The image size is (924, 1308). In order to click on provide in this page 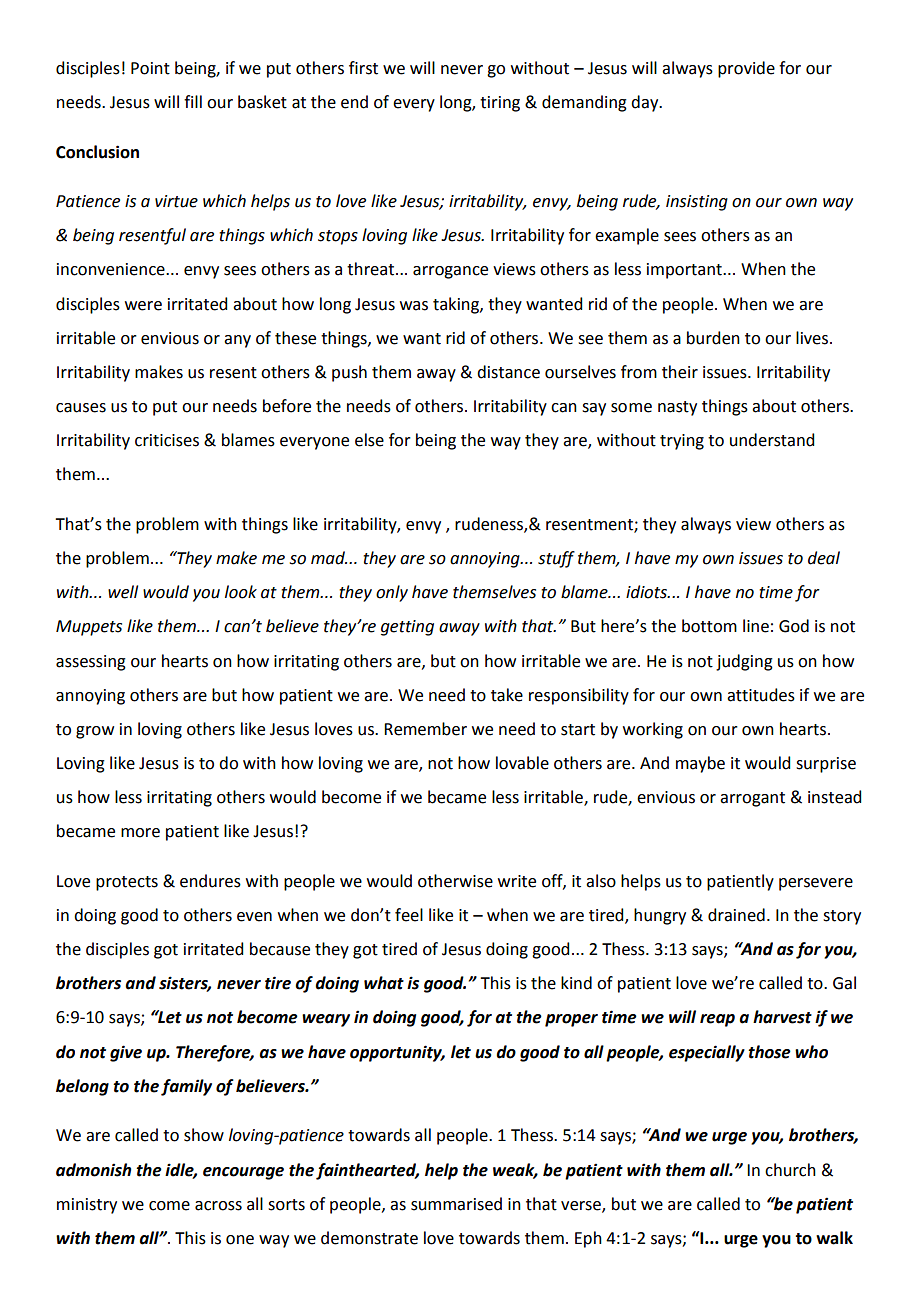, I will do `click(746, 69)`.
